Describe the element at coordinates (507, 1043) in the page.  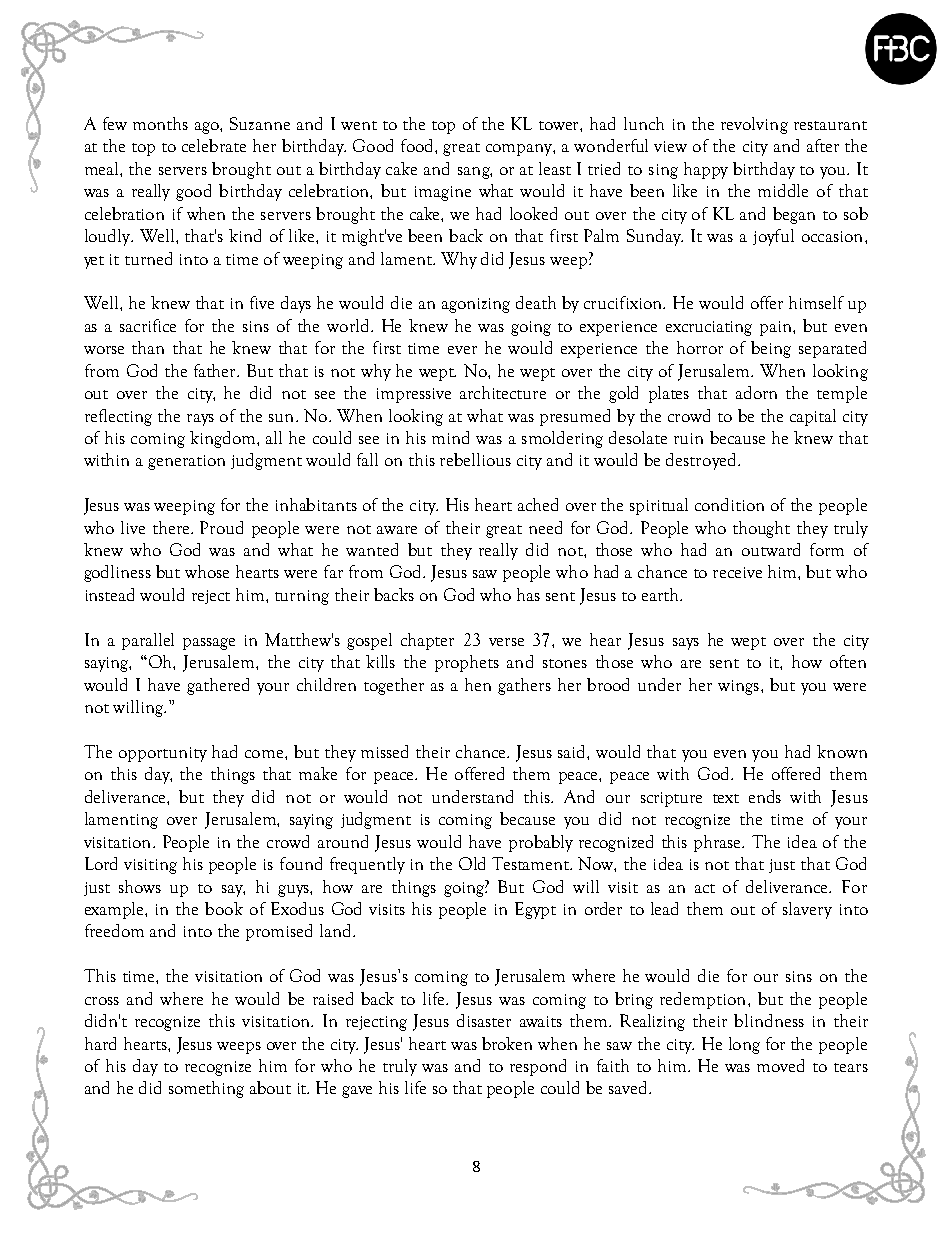
I see `broken` at that location.
